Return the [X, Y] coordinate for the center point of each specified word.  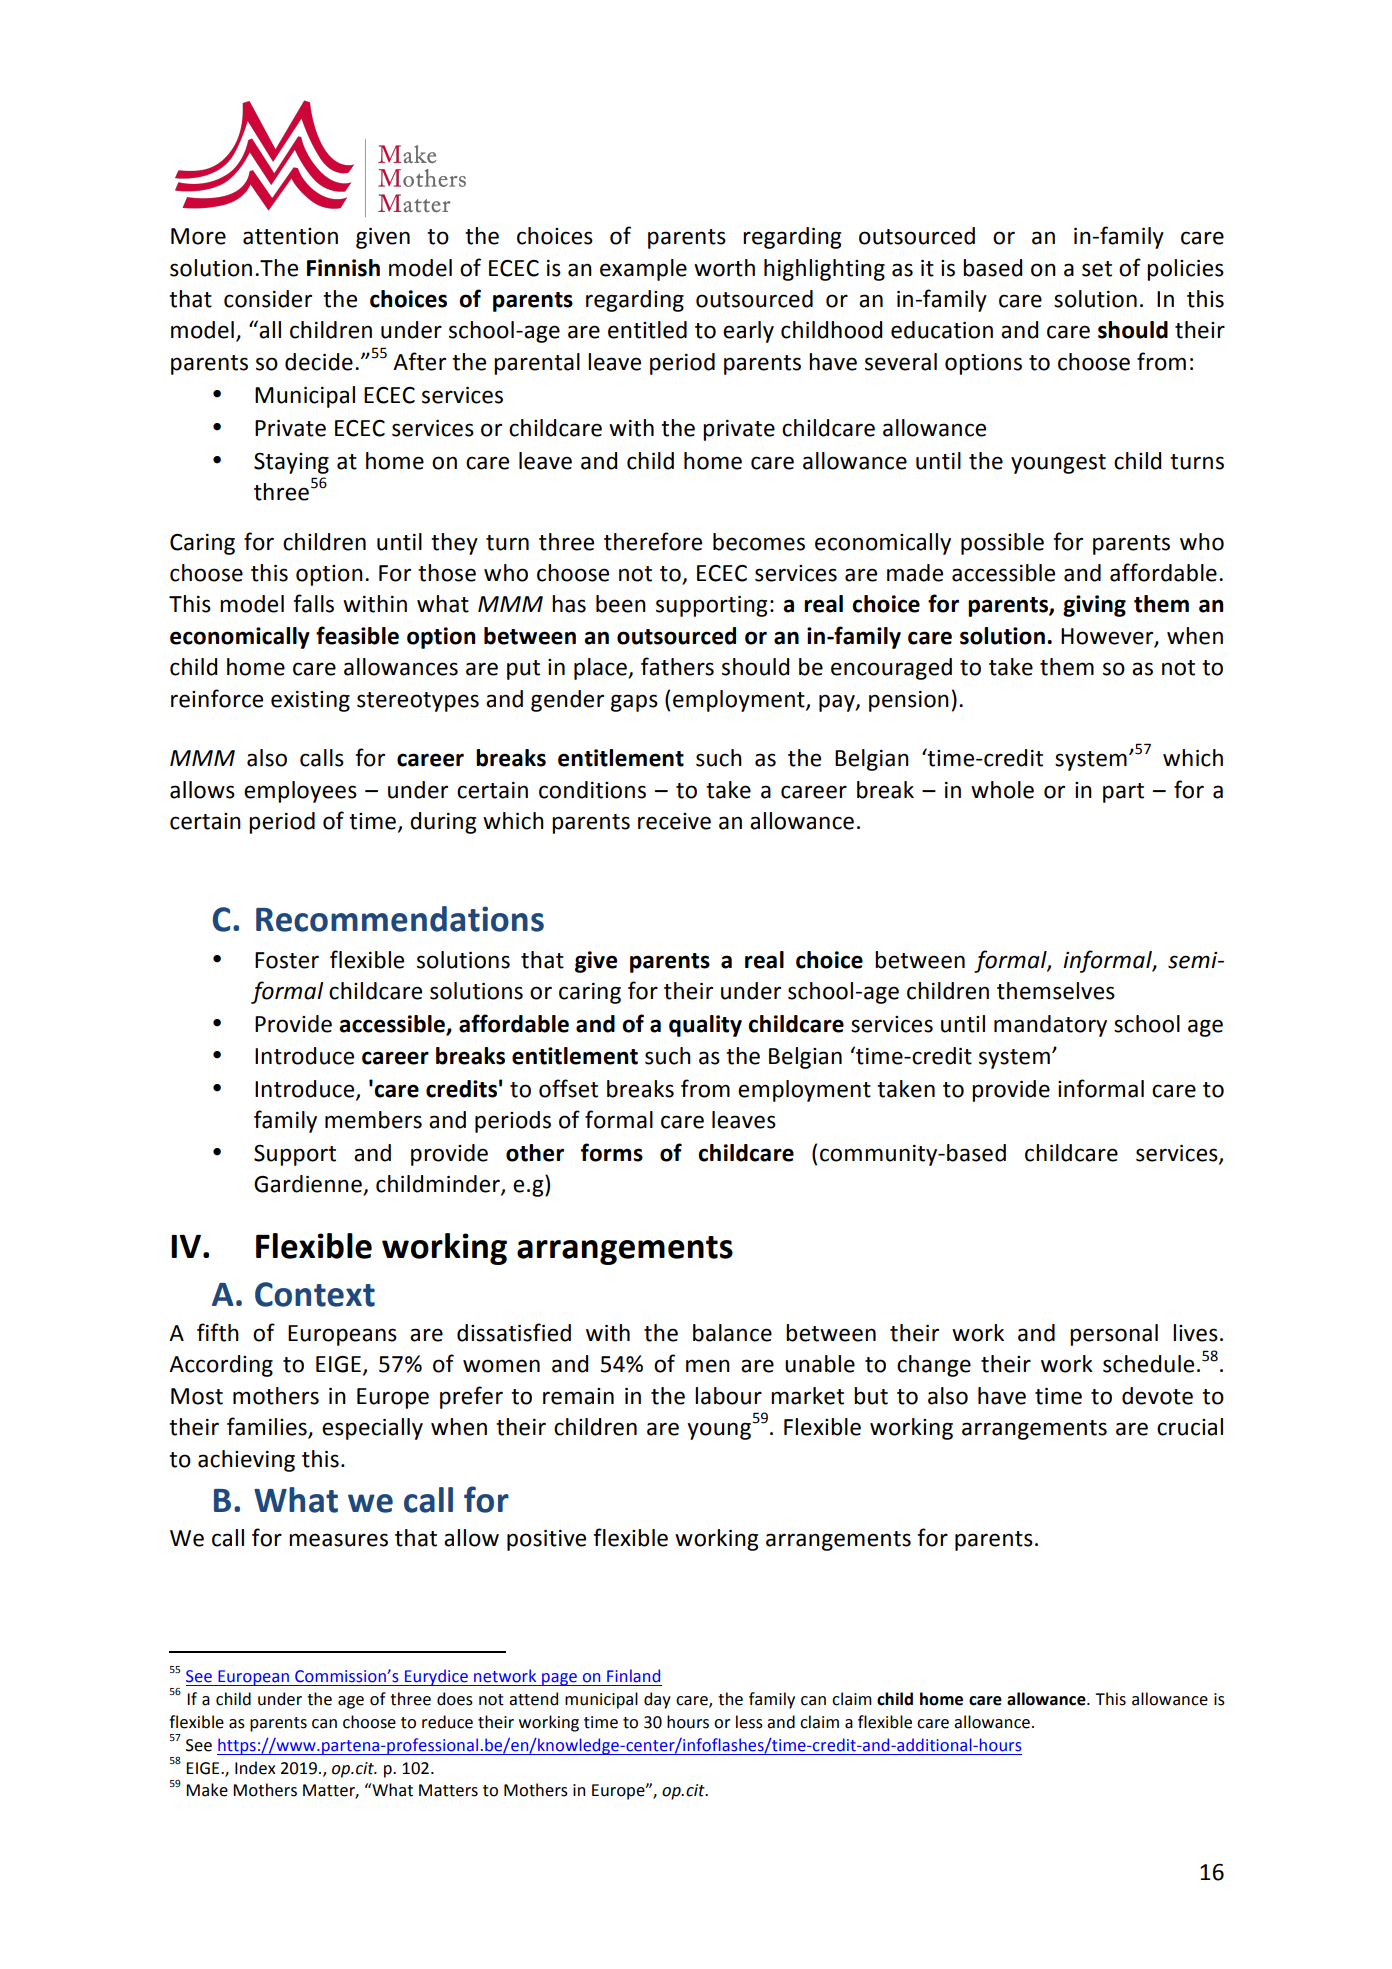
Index [255, 1768]
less [749, 1722]
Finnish [343, 268]
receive [674, 821]
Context [315, 1294]
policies [1185, 270]
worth [724, 268]
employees [300, 792]
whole [1002, 790]
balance [732, 1333]
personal [1114, 1335]
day [657, 1700]
